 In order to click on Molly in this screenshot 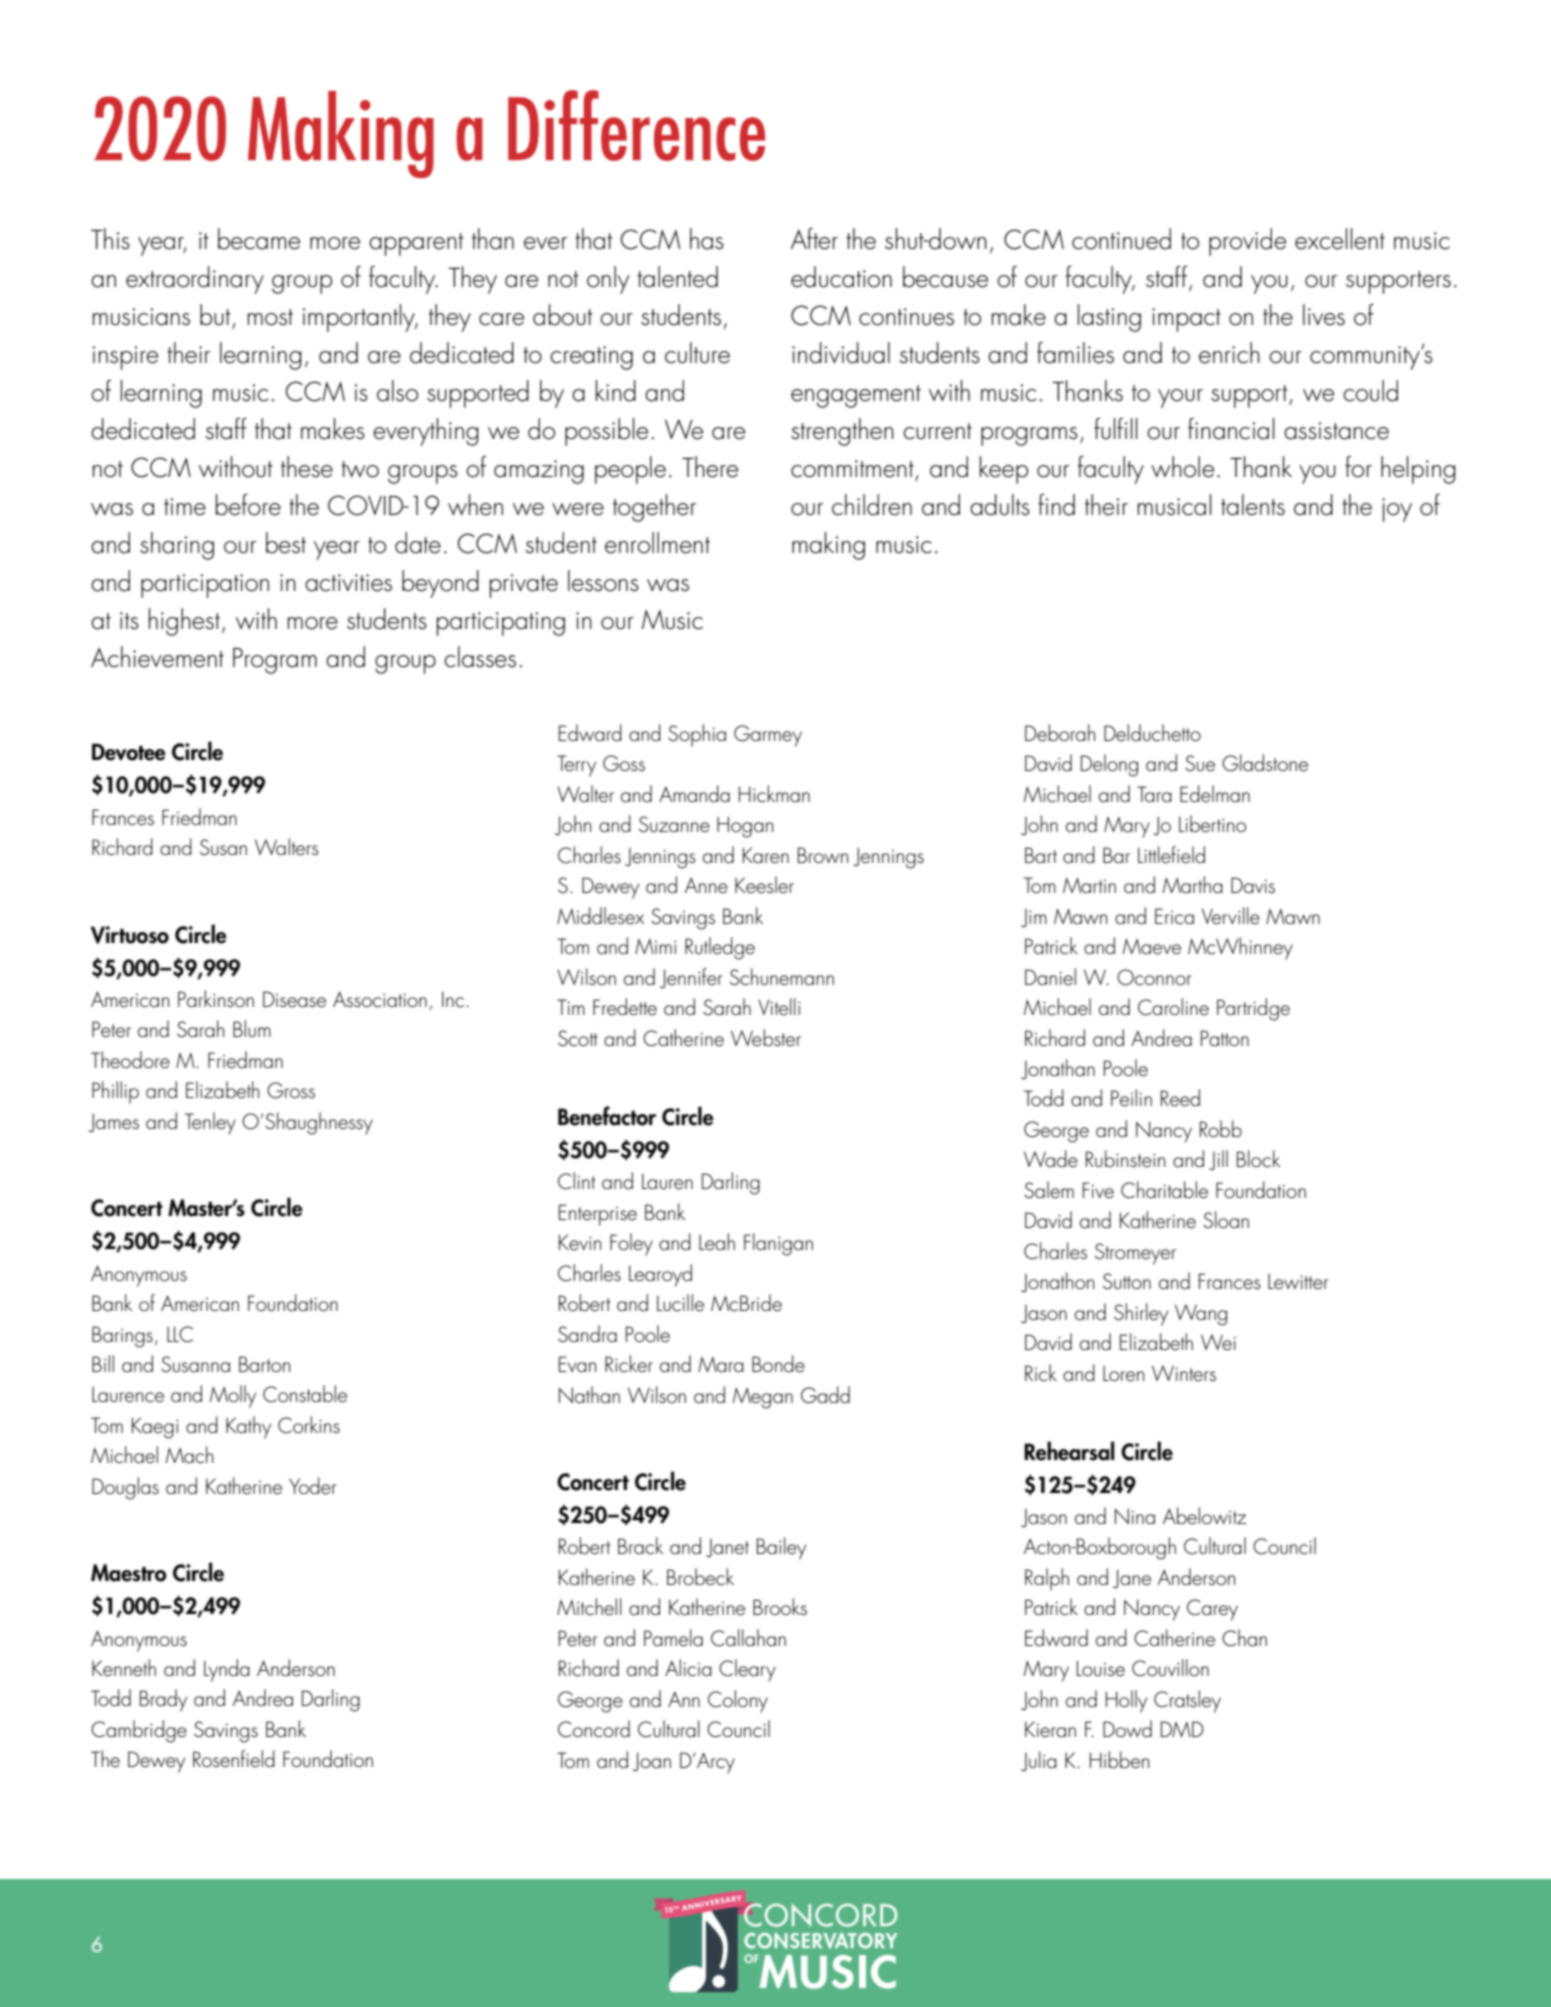, I will do `click(233, 1396)`.
